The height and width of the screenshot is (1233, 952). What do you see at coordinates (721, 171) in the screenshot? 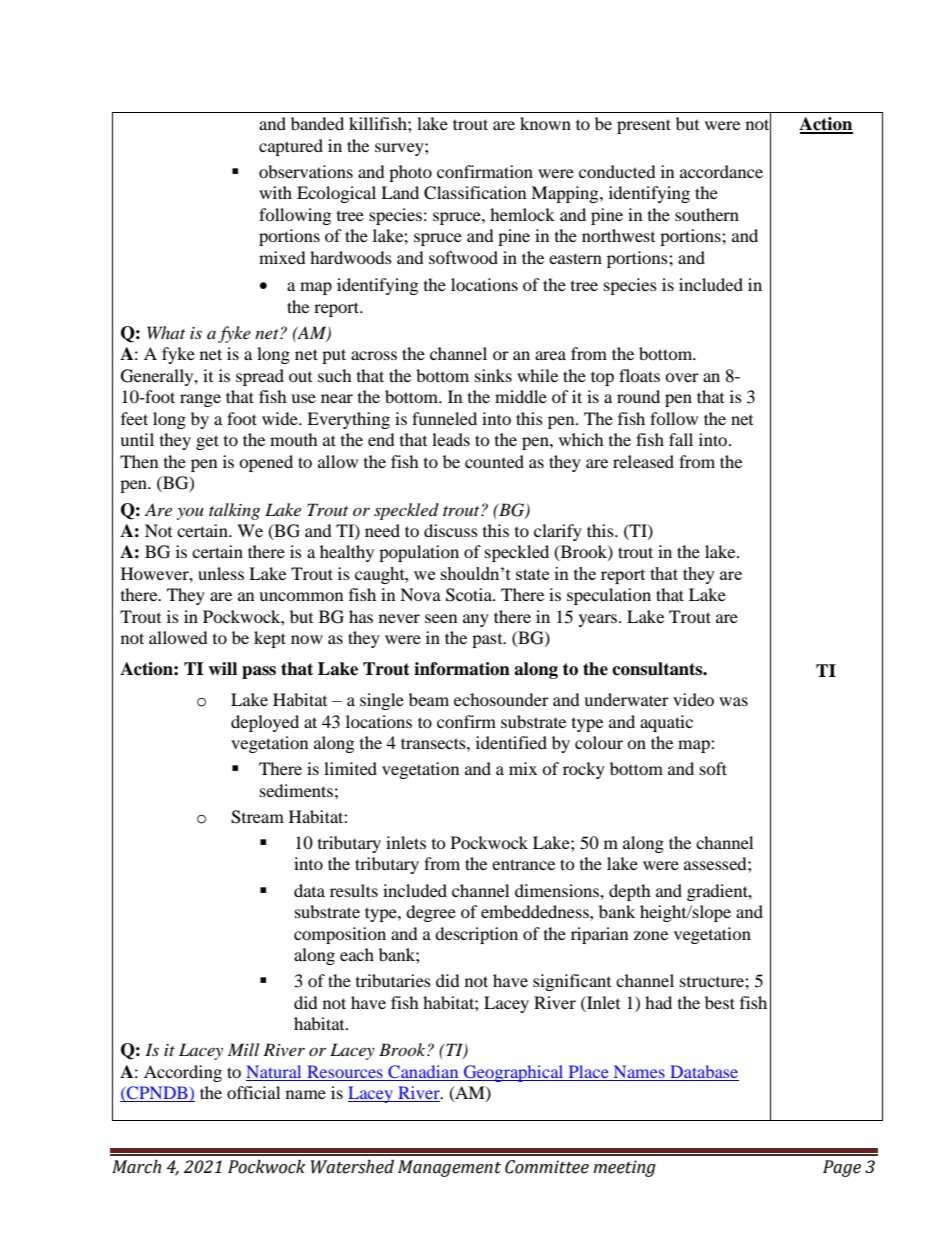
I see `accordance` at bounding box center [721, 171].
